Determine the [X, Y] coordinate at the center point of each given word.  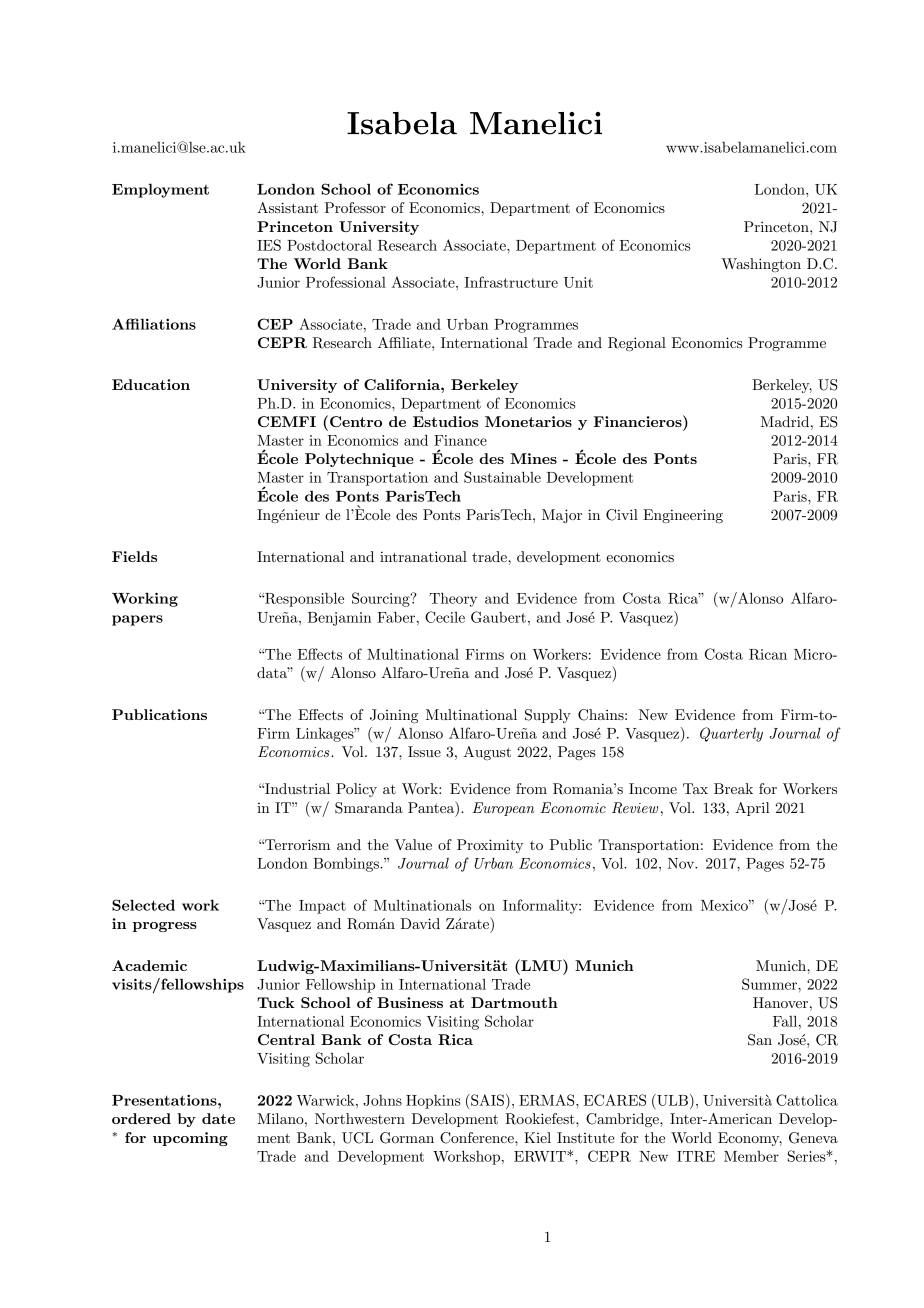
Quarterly [731, 734]
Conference [478, 1138]
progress [165, 927]
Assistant [287, 207]
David [420, 923]
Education [151, 384]
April [752, 809]
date [218, 1118]
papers [137, 620]
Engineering [683, 516]
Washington [761, 265]
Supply [548, 716]
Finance [460, 440]
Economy [750, 1139]
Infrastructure [511, 282]
